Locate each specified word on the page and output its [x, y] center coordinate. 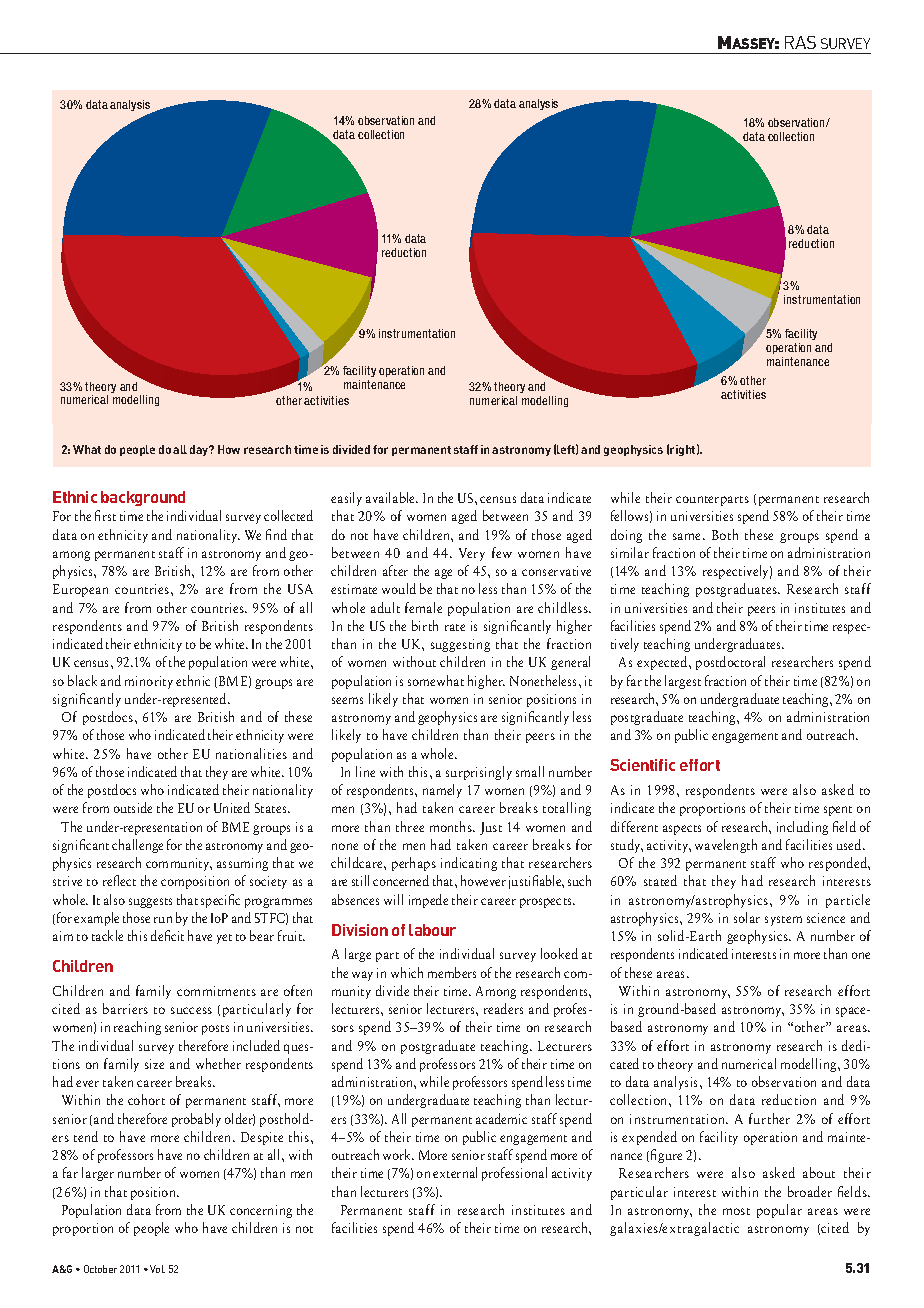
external [455, 1172]
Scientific [642, 765]
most [736, 1211]
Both [725, 534]
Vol [157, 1269]
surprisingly [479, 773]
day [200, 450]
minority [149, 682]
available [392, 497]
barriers [125, 1008]
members [452, 972]
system [783, 921]
